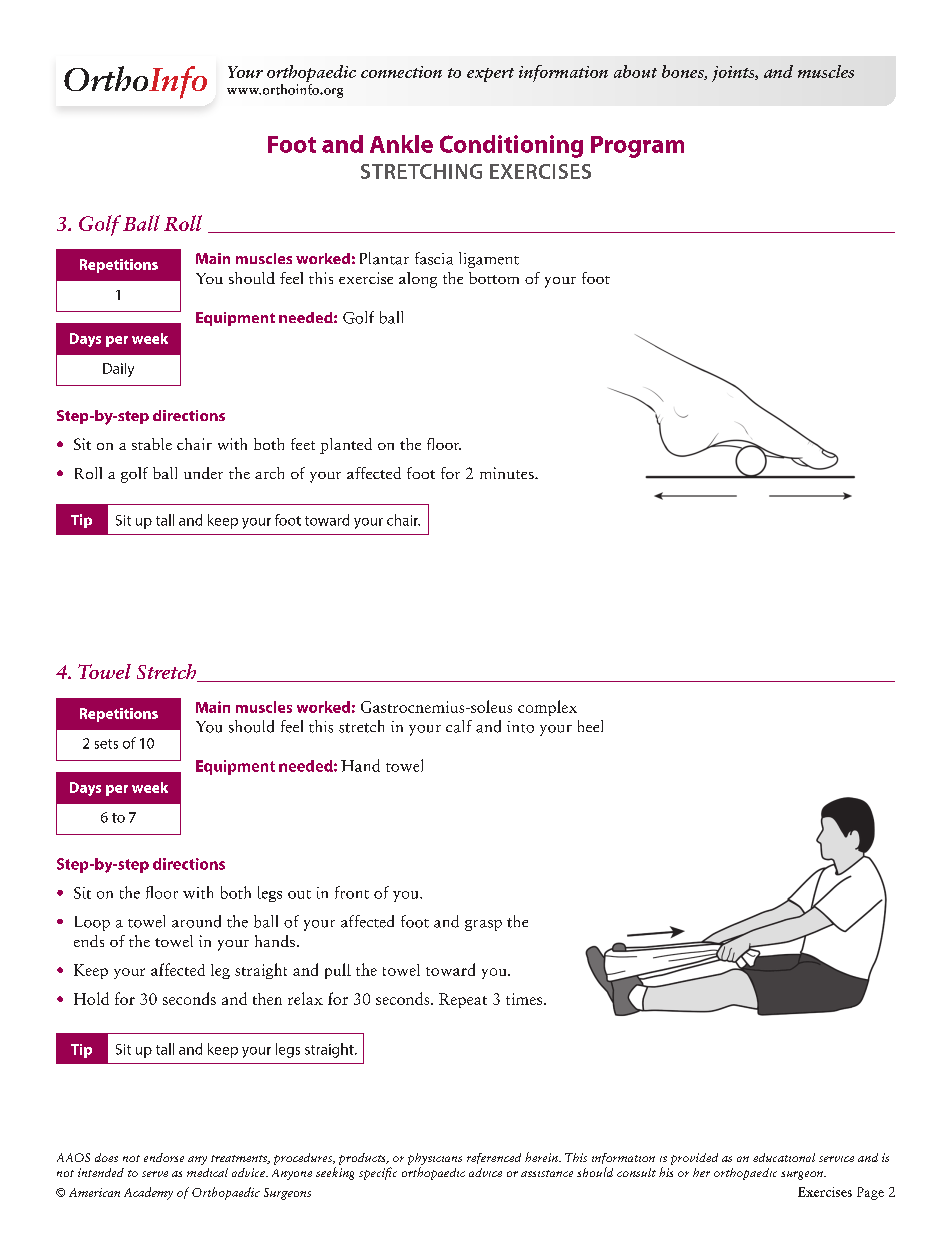 The width and height of the screenshot is (952, 1233). I want to click on bottom, so click(494, 278).
